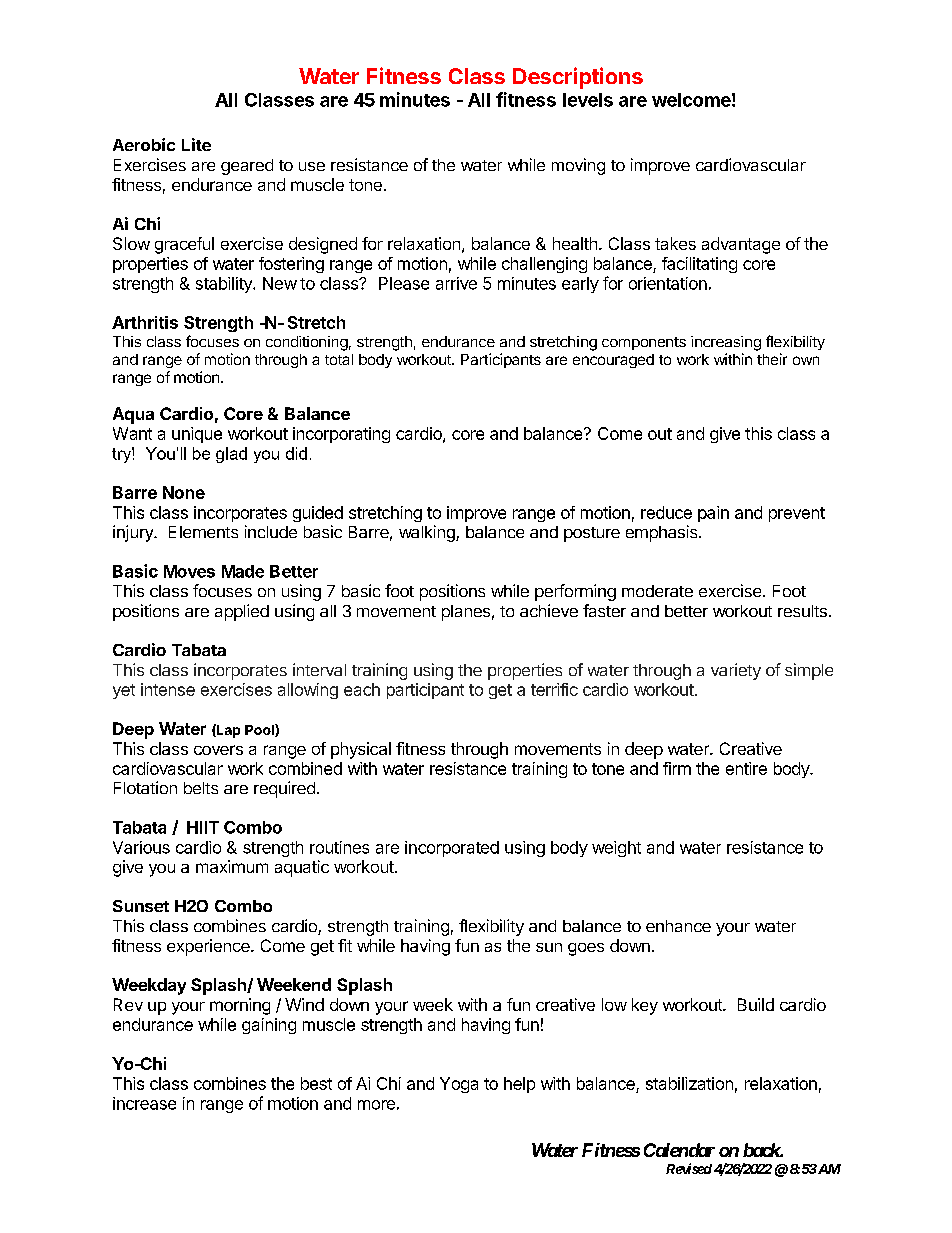  Describe the element at coordinates (588, 100) in the page. I see `levels` at that location.
